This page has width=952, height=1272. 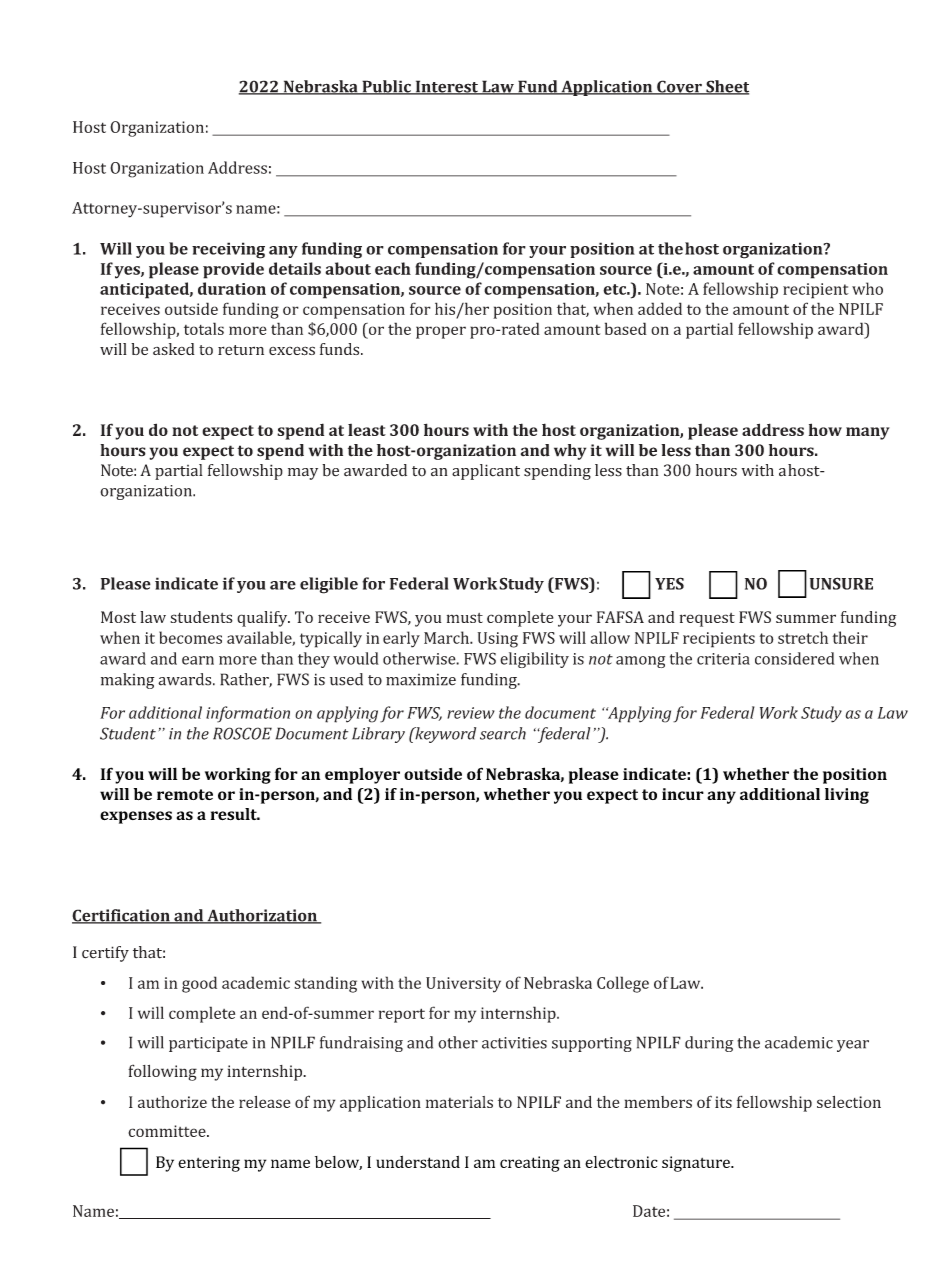 I want to click on living, so click(x=847, y=796).
